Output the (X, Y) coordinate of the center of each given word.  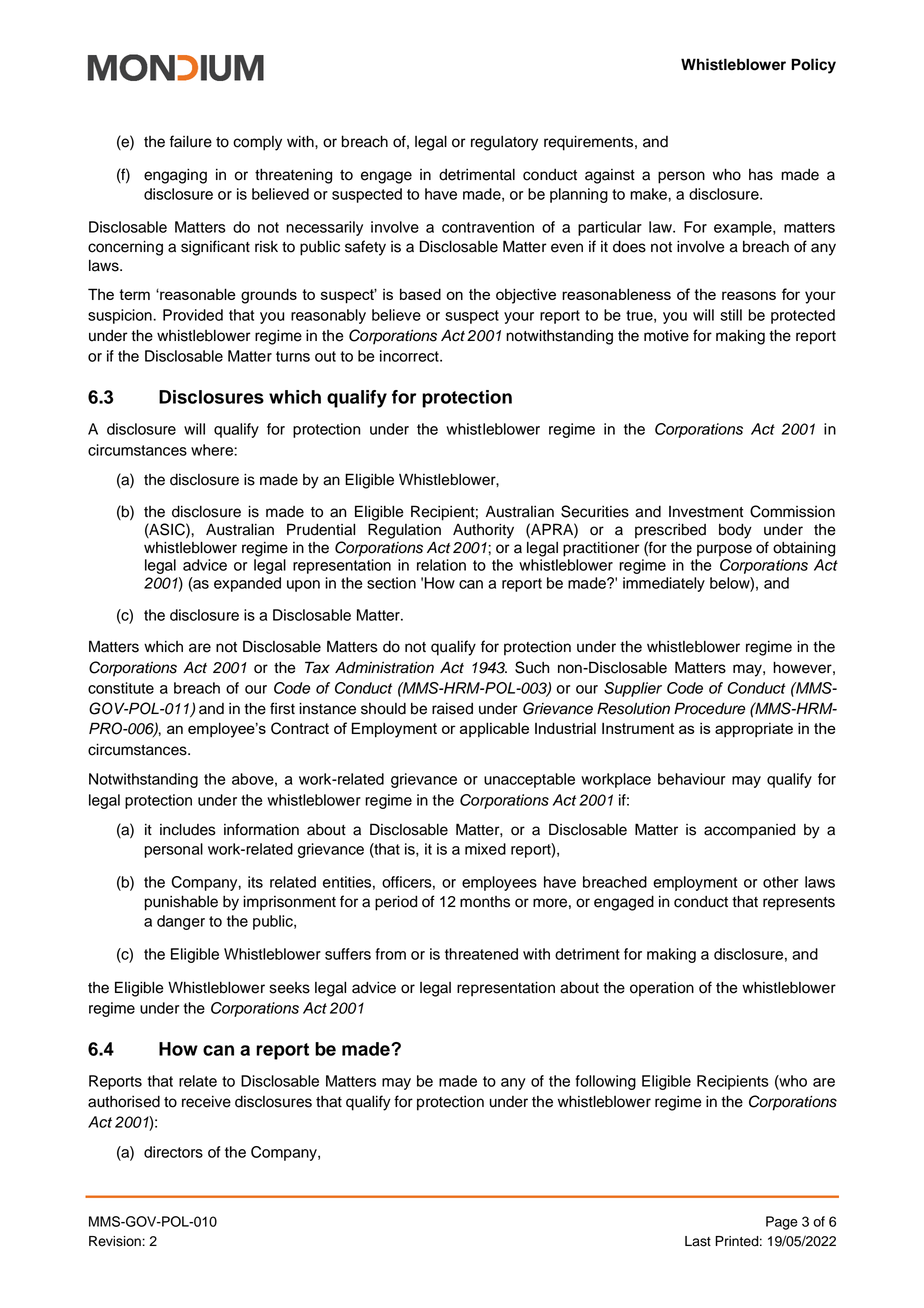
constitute (121, 688)
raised (452, 709)
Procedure (709, 708)
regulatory (504, 143)
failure (191, 141)
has (761, 175)
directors (173, 1152)
